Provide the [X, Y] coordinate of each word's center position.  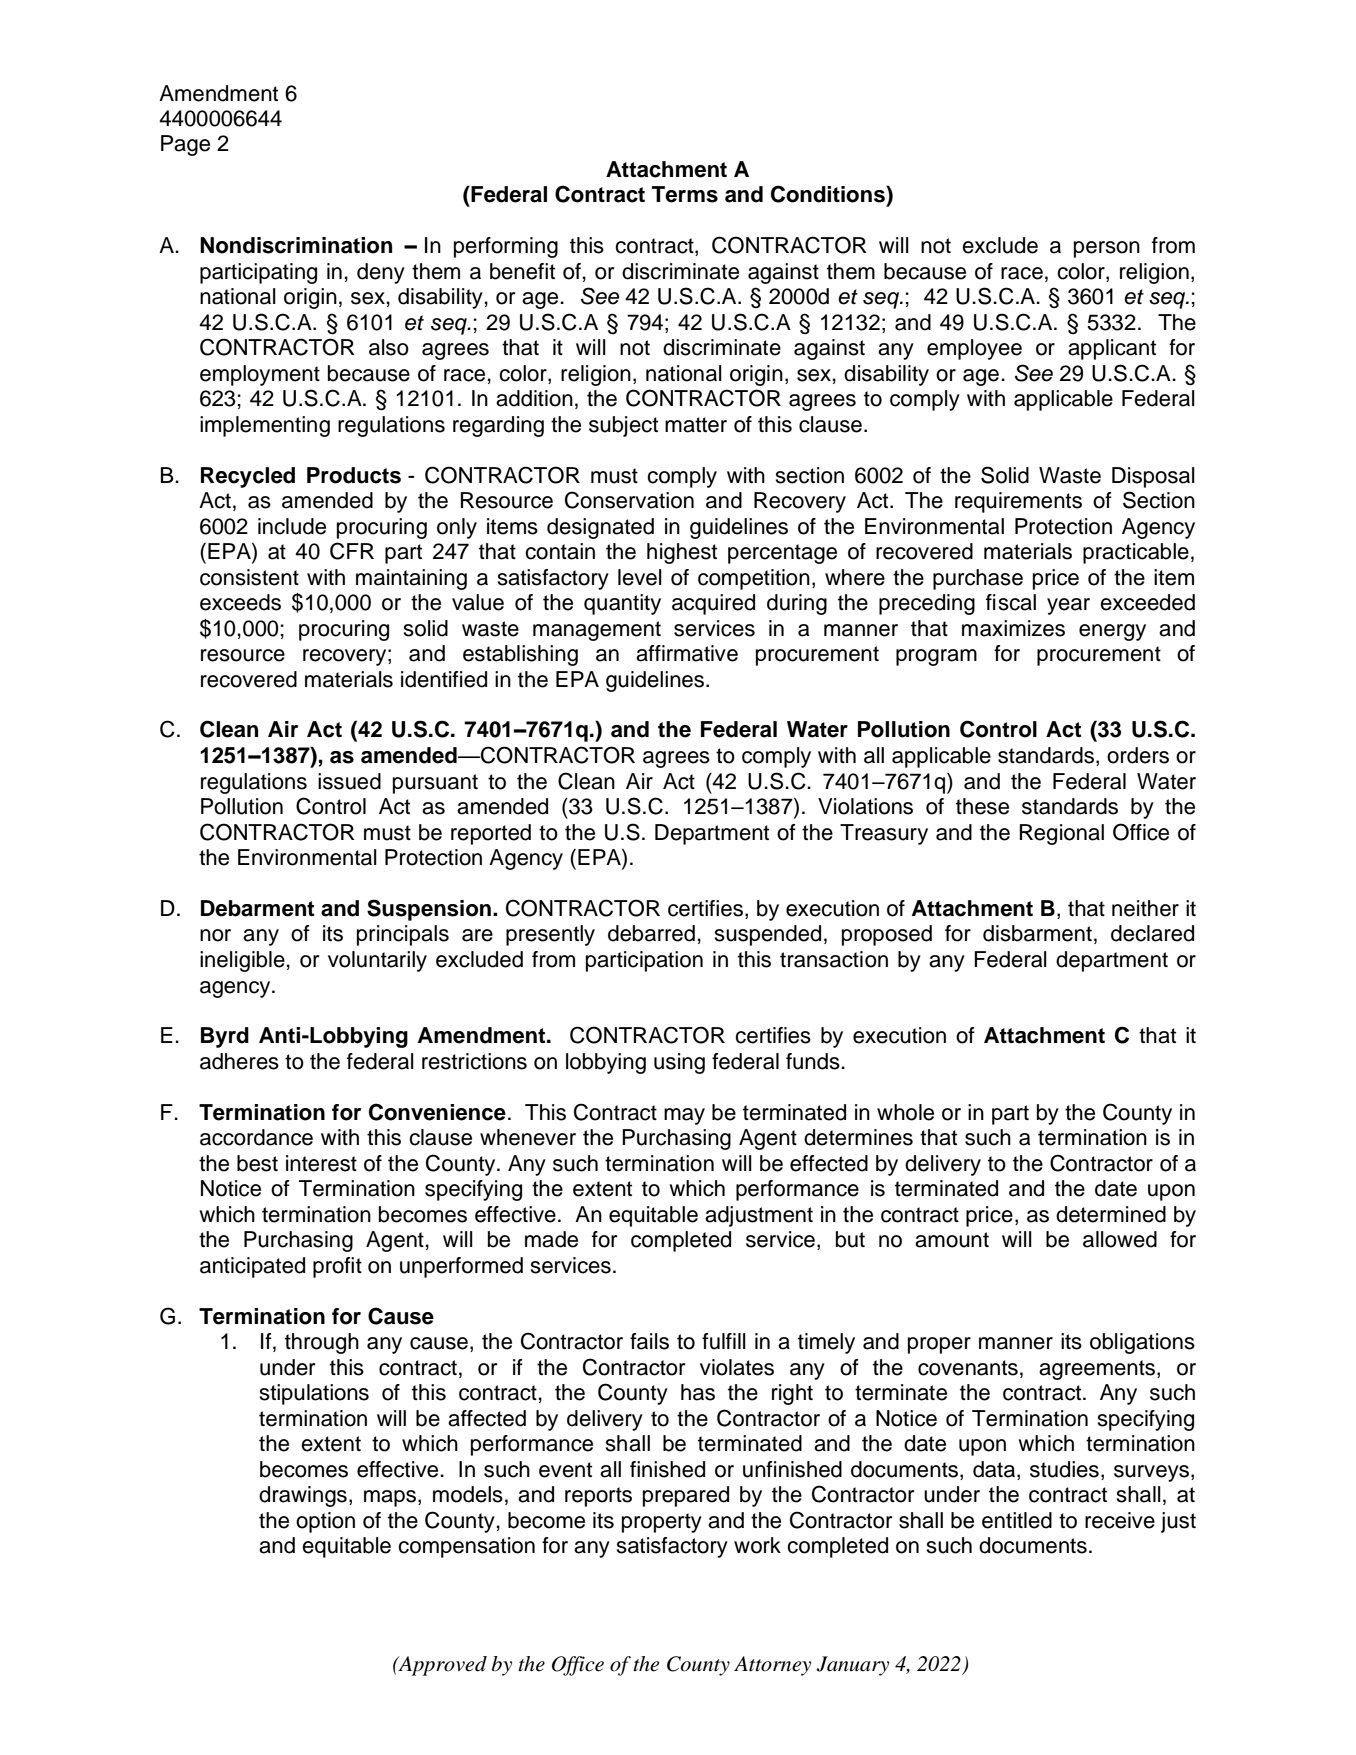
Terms [685, 194]
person [1107, 249]
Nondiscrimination [296, 245]
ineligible [242, 961]
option [325, 1522]
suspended [768, 935]
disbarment [1037, 933]
